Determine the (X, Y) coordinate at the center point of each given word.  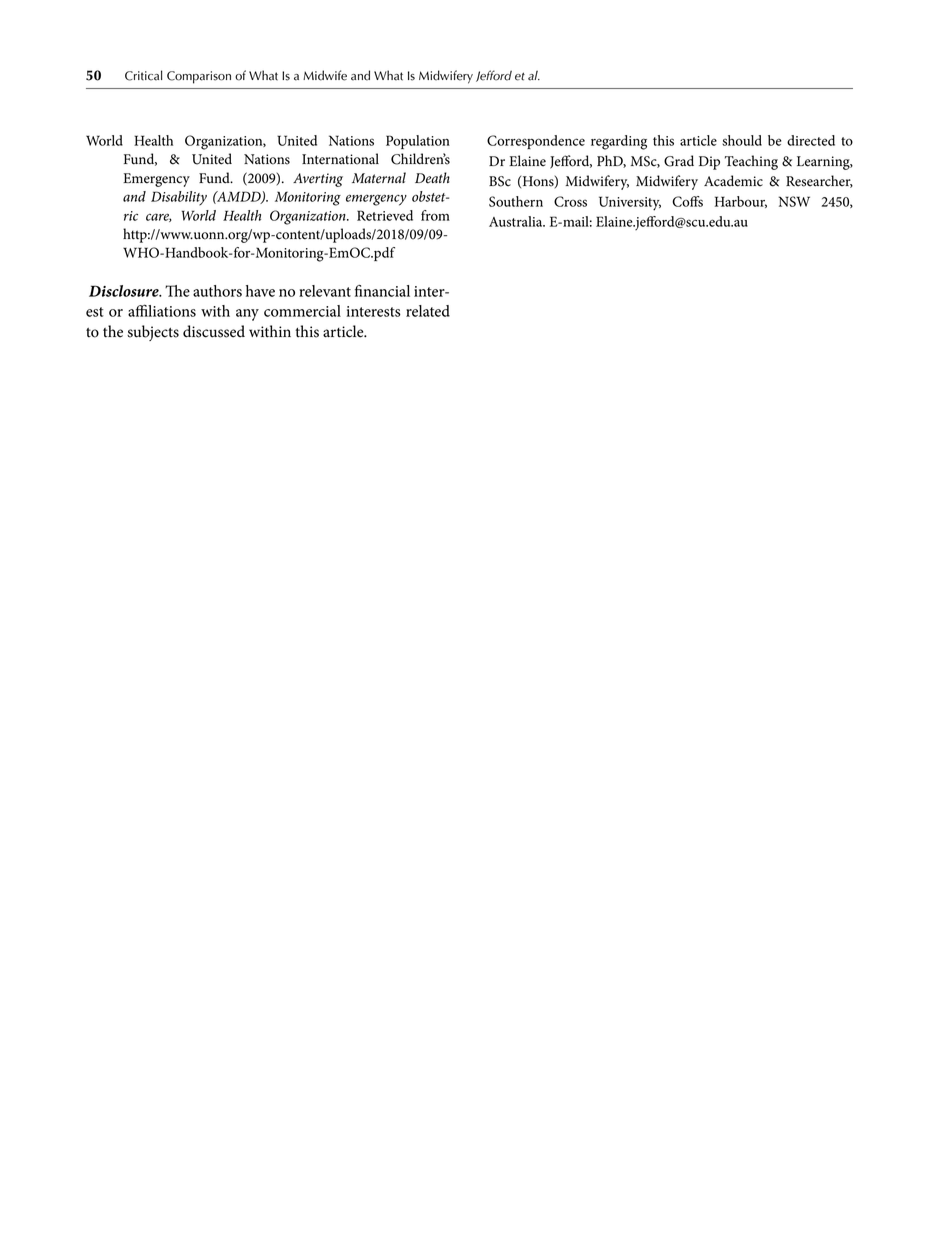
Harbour (741, 202)
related (428, 311)
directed (811, 140)
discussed (214, 331)
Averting (318, 180)
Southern (516, 201)
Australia (517, 221)
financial (382, 291)
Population (418, 142)
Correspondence (536, 142)
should (742, 140)
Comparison (199, 77)
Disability (179, 198)
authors (217, 291)
